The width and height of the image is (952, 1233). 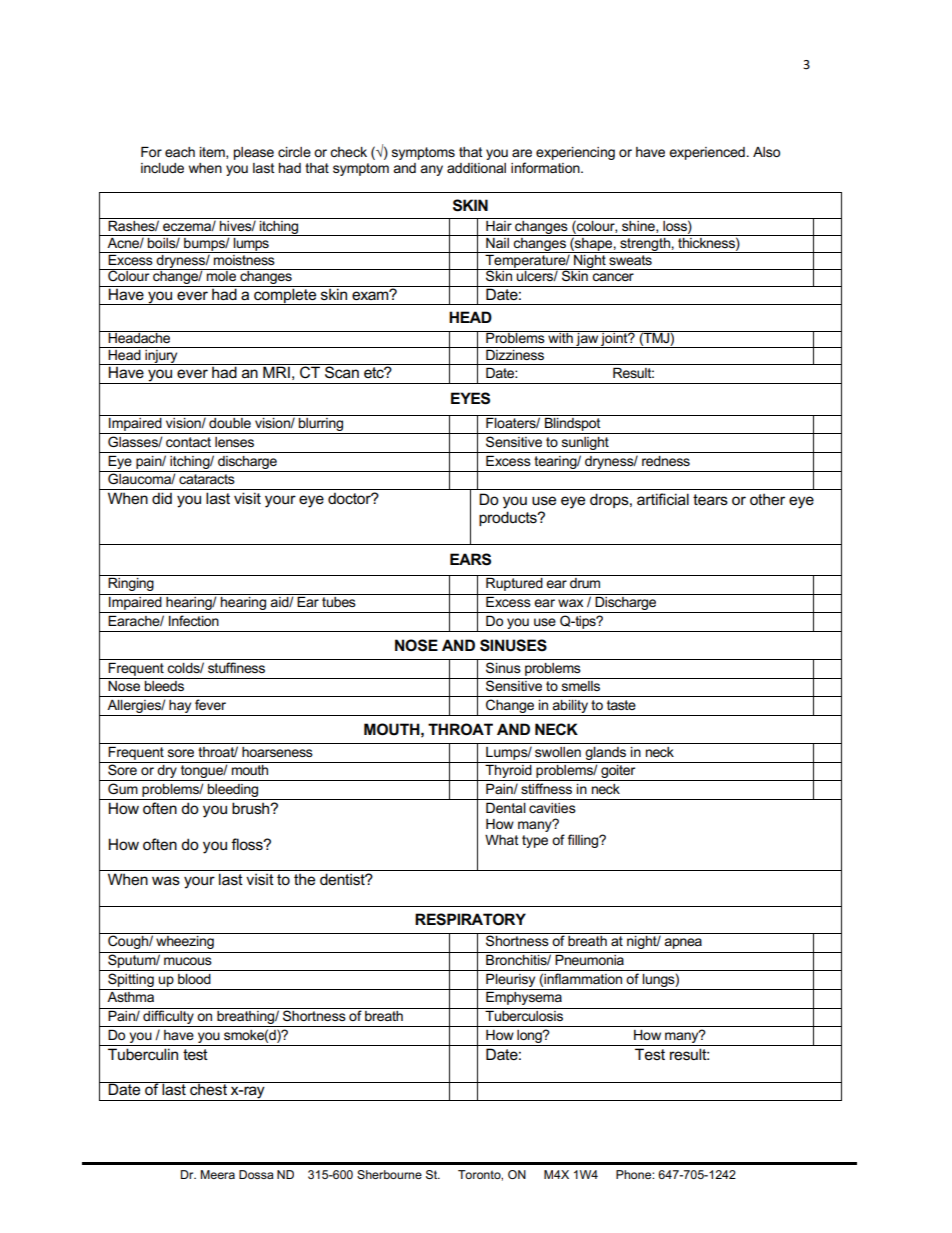 What do you see at coordinates (476, 168) in the image?
I see `additional` at bounding box center [476, 168].
